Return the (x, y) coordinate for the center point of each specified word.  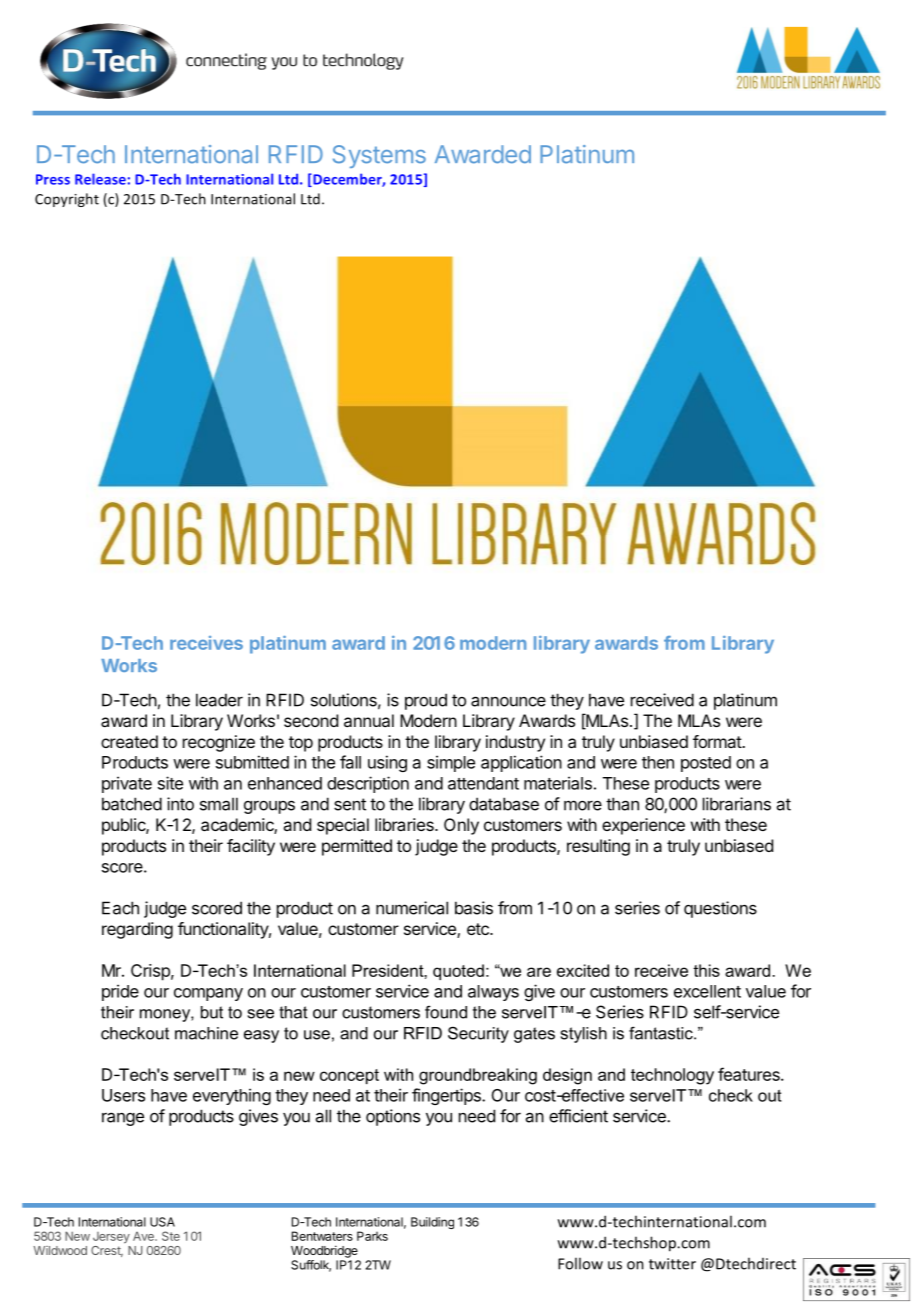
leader (219, 700)
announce (508, 701)
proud (426, 701)
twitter (672, 1264)
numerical (412, 908)
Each (120, 908)
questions (720, 909)
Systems (379, 156)
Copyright (67, 200)
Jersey (111, 1238)
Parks (372, 1236)
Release (100, 179)
